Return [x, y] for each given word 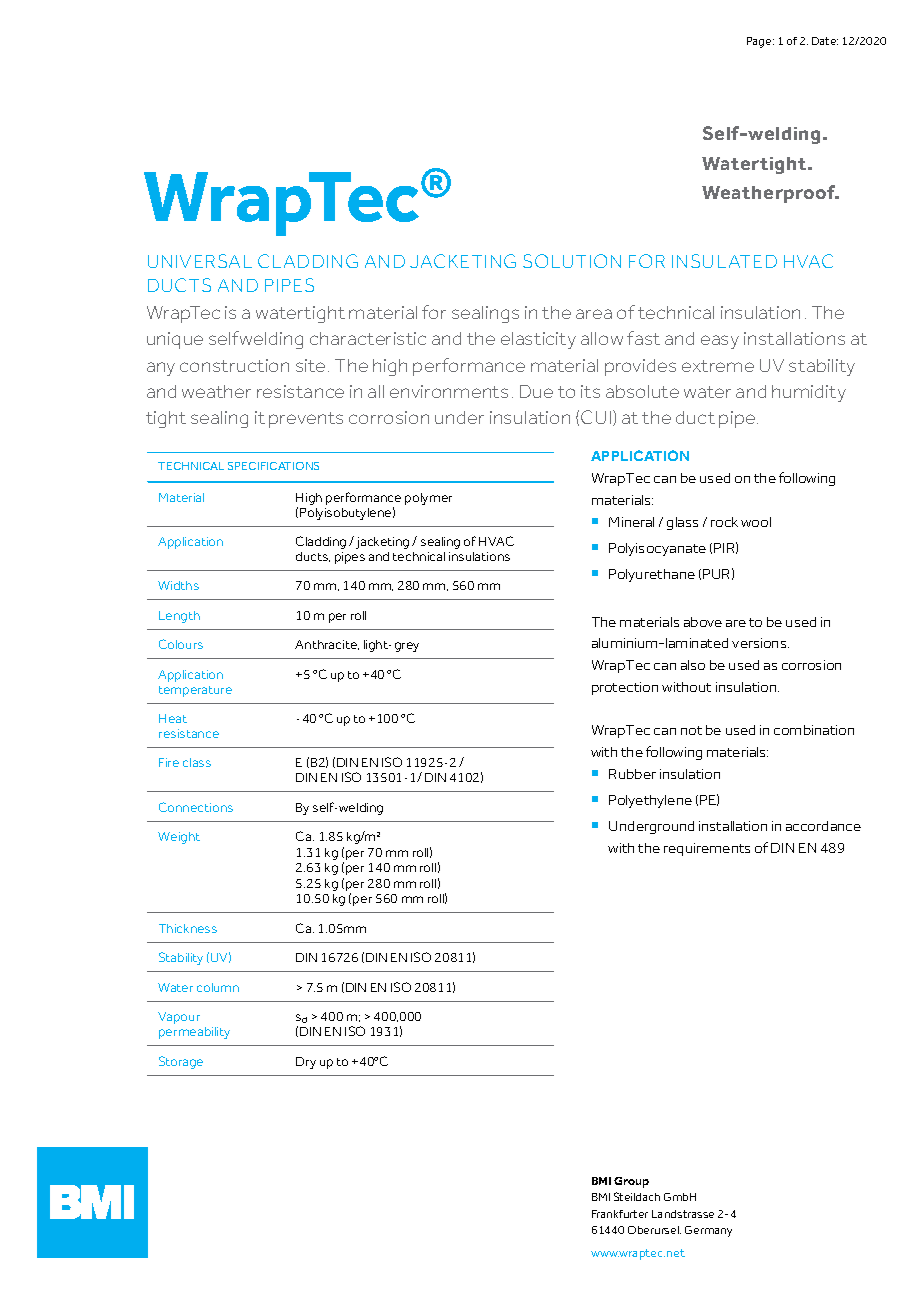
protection [625, 688]
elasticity [538, 340]
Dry [306, 1063]
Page [760, 42]
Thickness [188, 928]
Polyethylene [650, 801]
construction [234, 365]
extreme [718, 366]
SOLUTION [572, 261]
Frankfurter [620, 1214]
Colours [181, 644]
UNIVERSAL [200, 261]
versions [760, 643]
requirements [707, 849]
